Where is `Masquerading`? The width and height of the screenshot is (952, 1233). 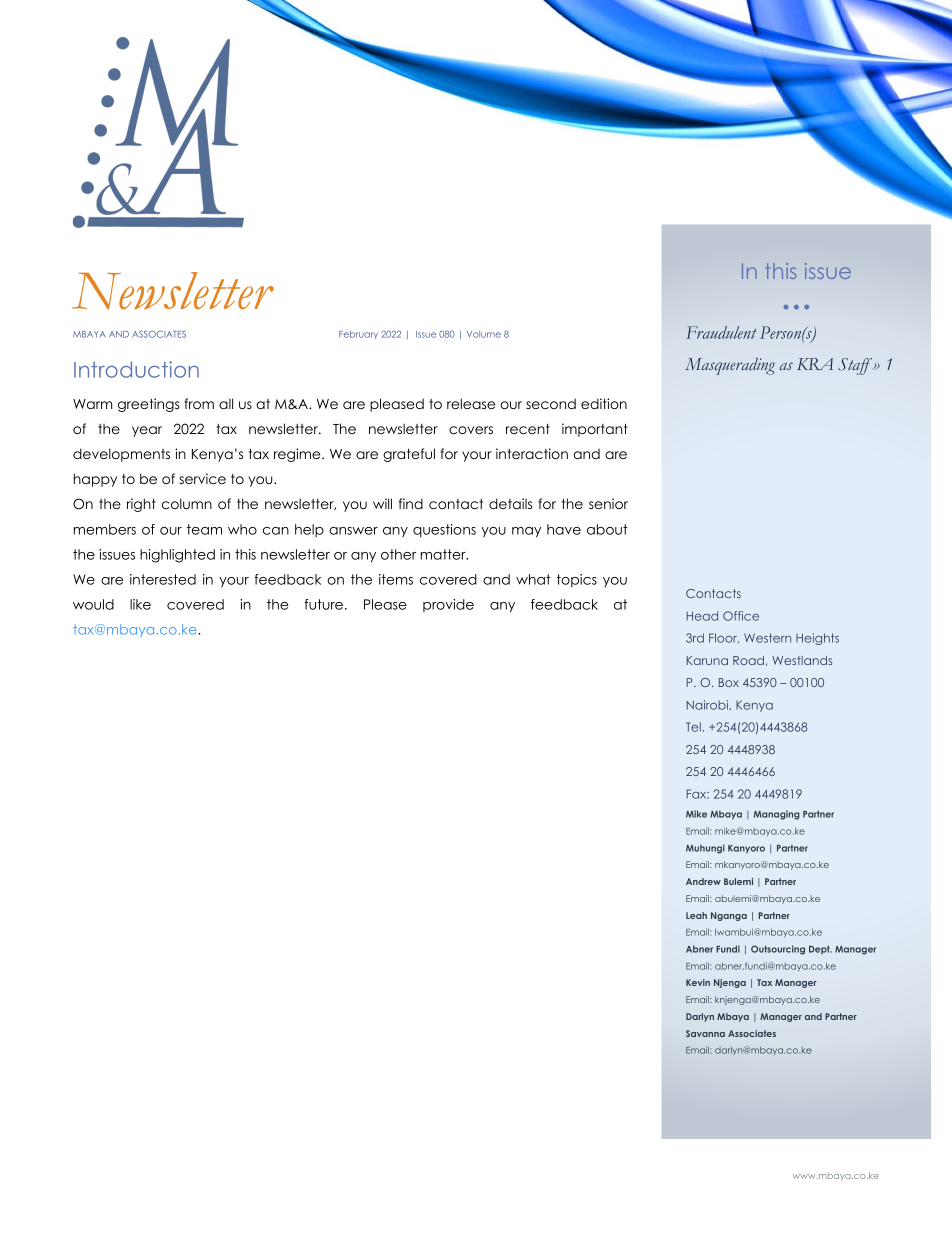
Masquerading is located at coordinates (730, 366).
